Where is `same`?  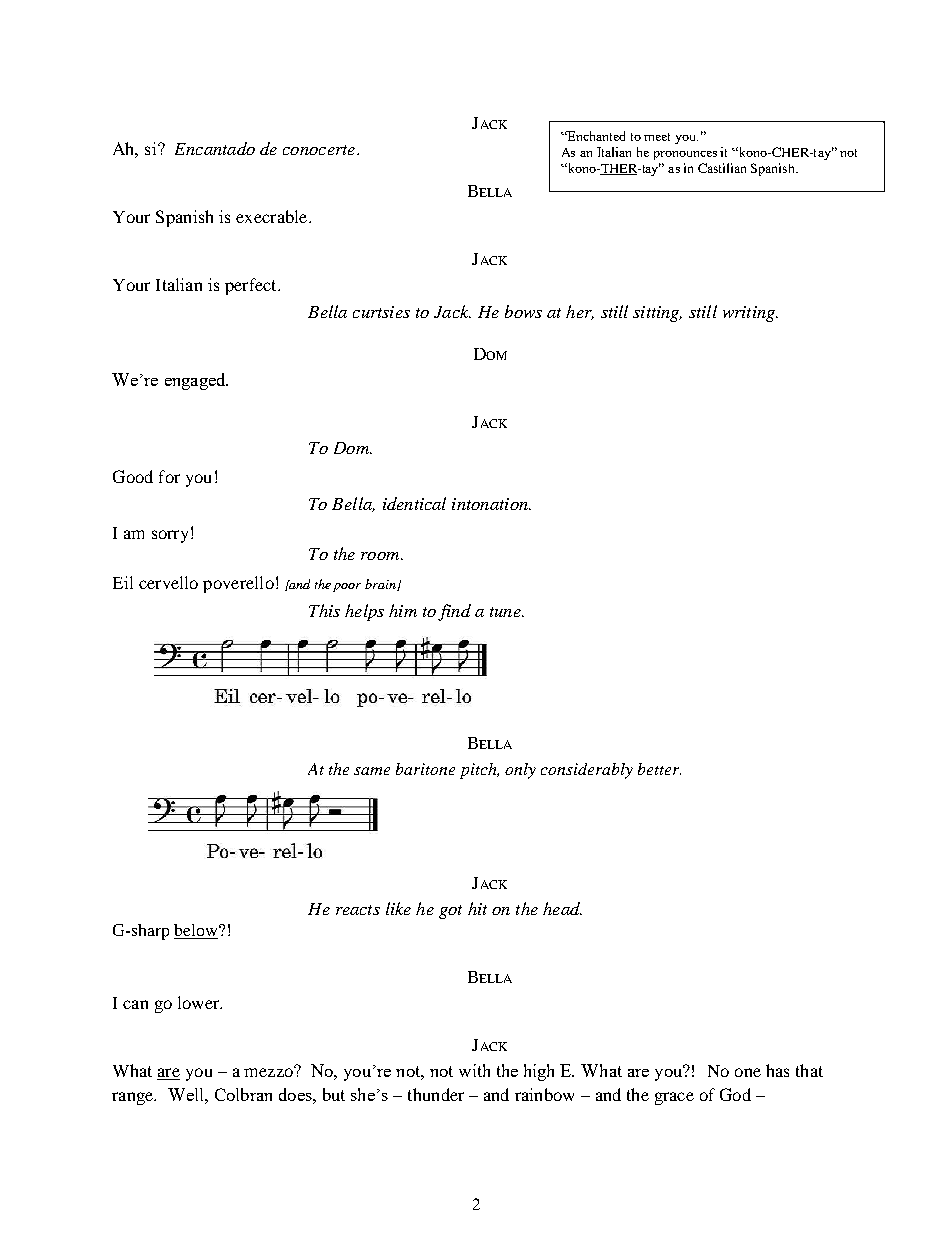 same is located at coordinates (372, 771).
